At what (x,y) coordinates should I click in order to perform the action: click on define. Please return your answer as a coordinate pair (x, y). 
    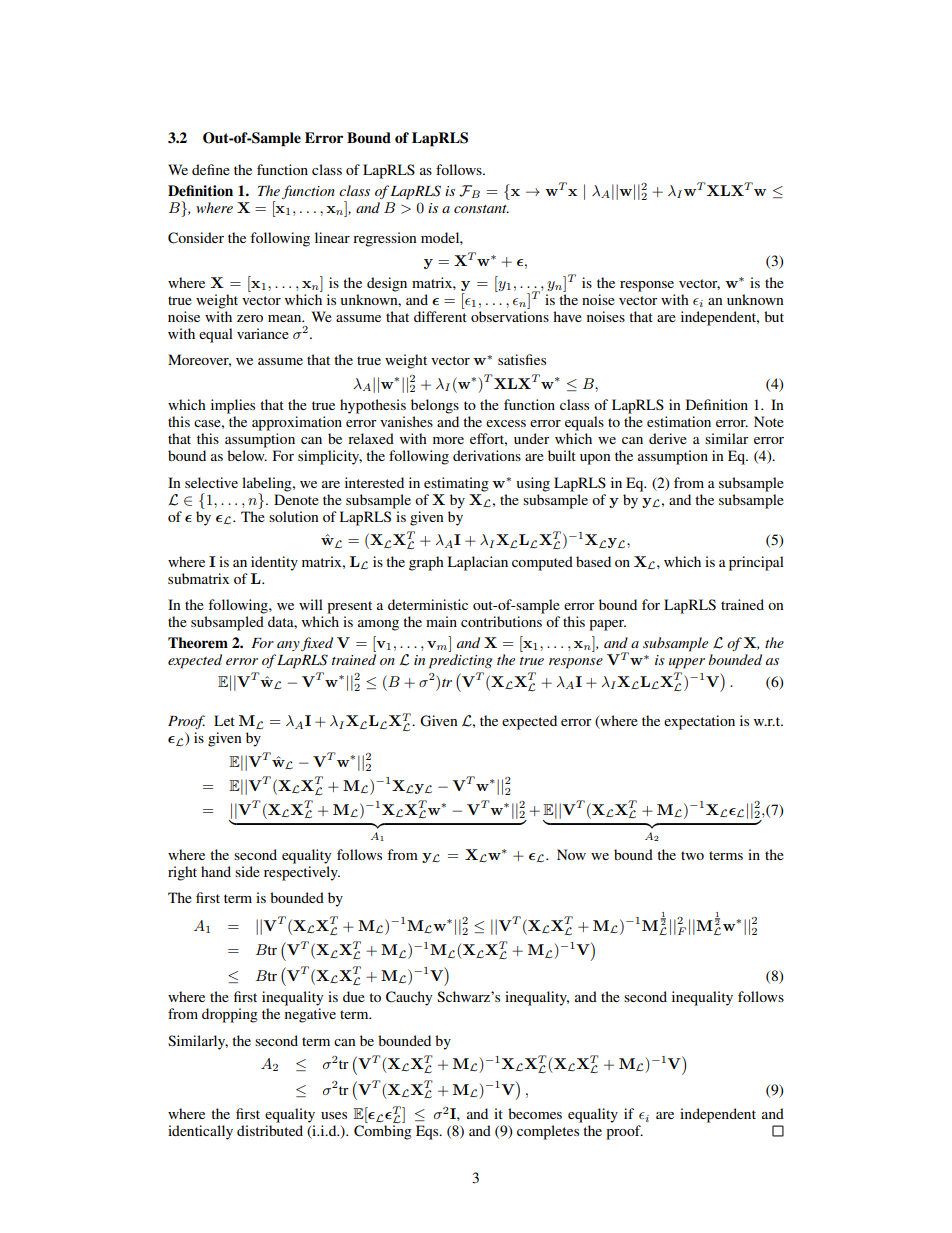
    Looking at the image, I should click on (211, 169).
